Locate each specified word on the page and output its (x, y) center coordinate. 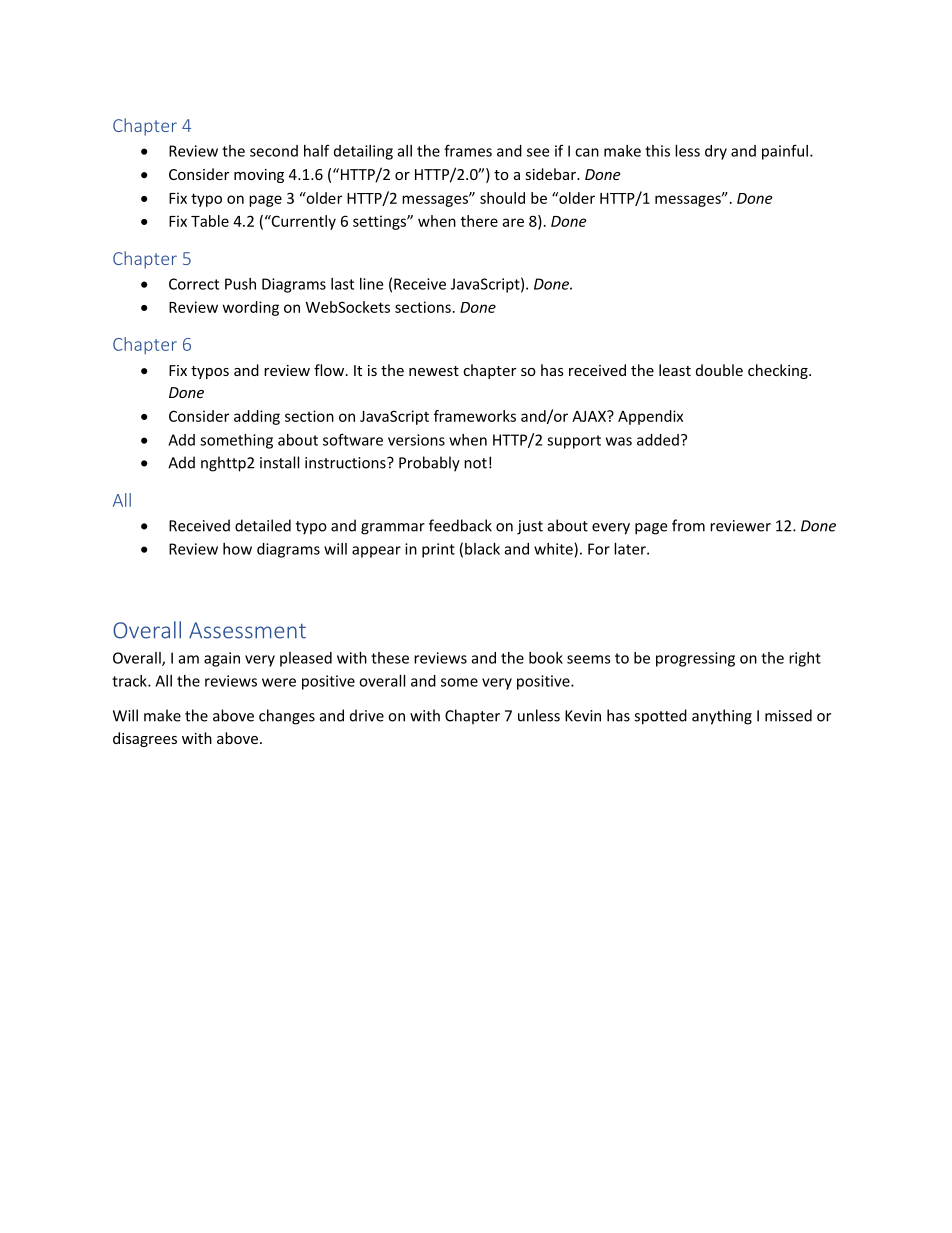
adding (257, 417)
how (237, 549)
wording (251, 308)
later (631, 549)
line (371, 284)
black (482, 549)
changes (287, 717)
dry (716, 152)
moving (259, 176)
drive (367, 715)
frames (468, 150)
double (719, 370)
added (658, 440)
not (475, 463)
